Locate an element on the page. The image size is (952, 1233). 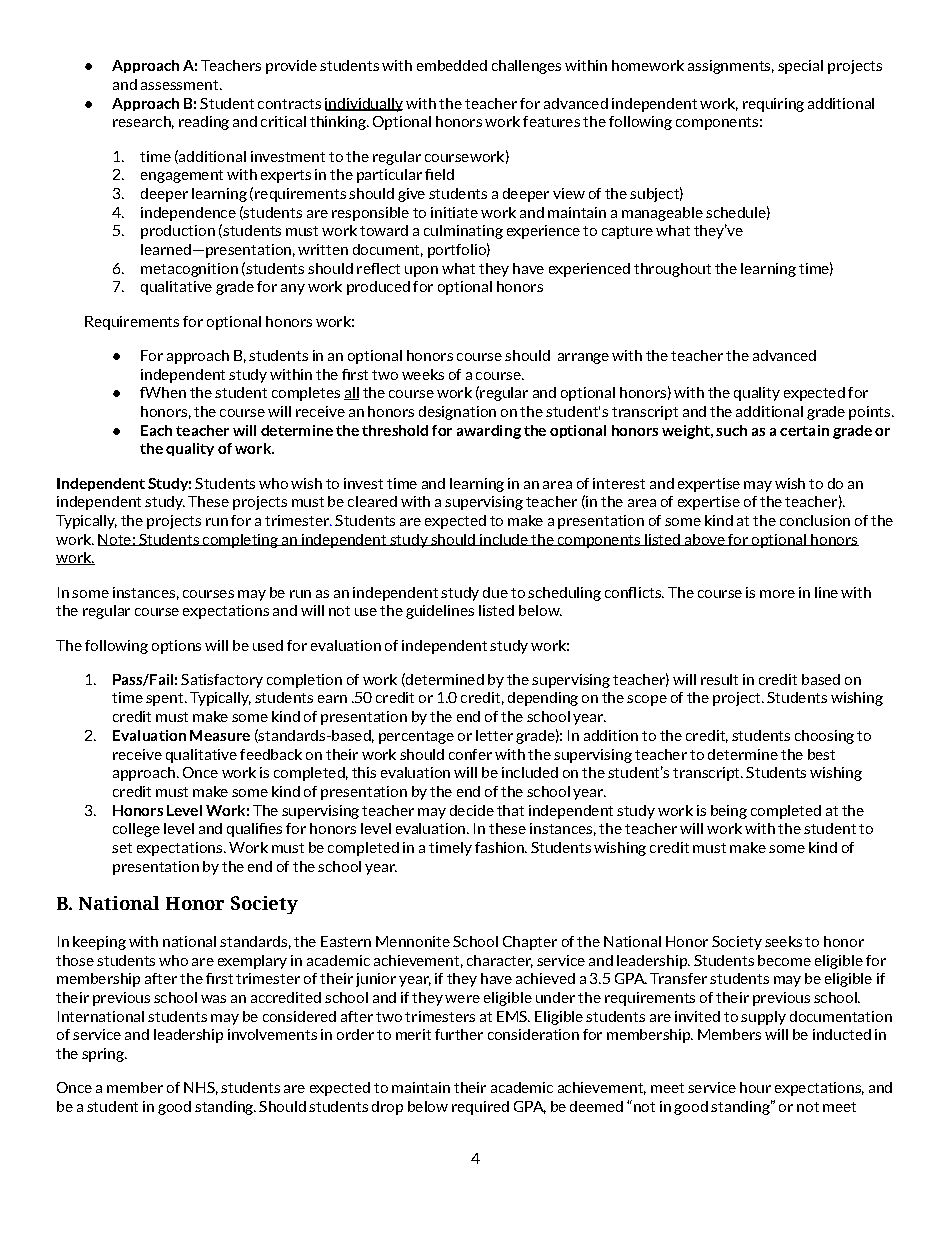
requiring is located at coordinates (773, 105).
